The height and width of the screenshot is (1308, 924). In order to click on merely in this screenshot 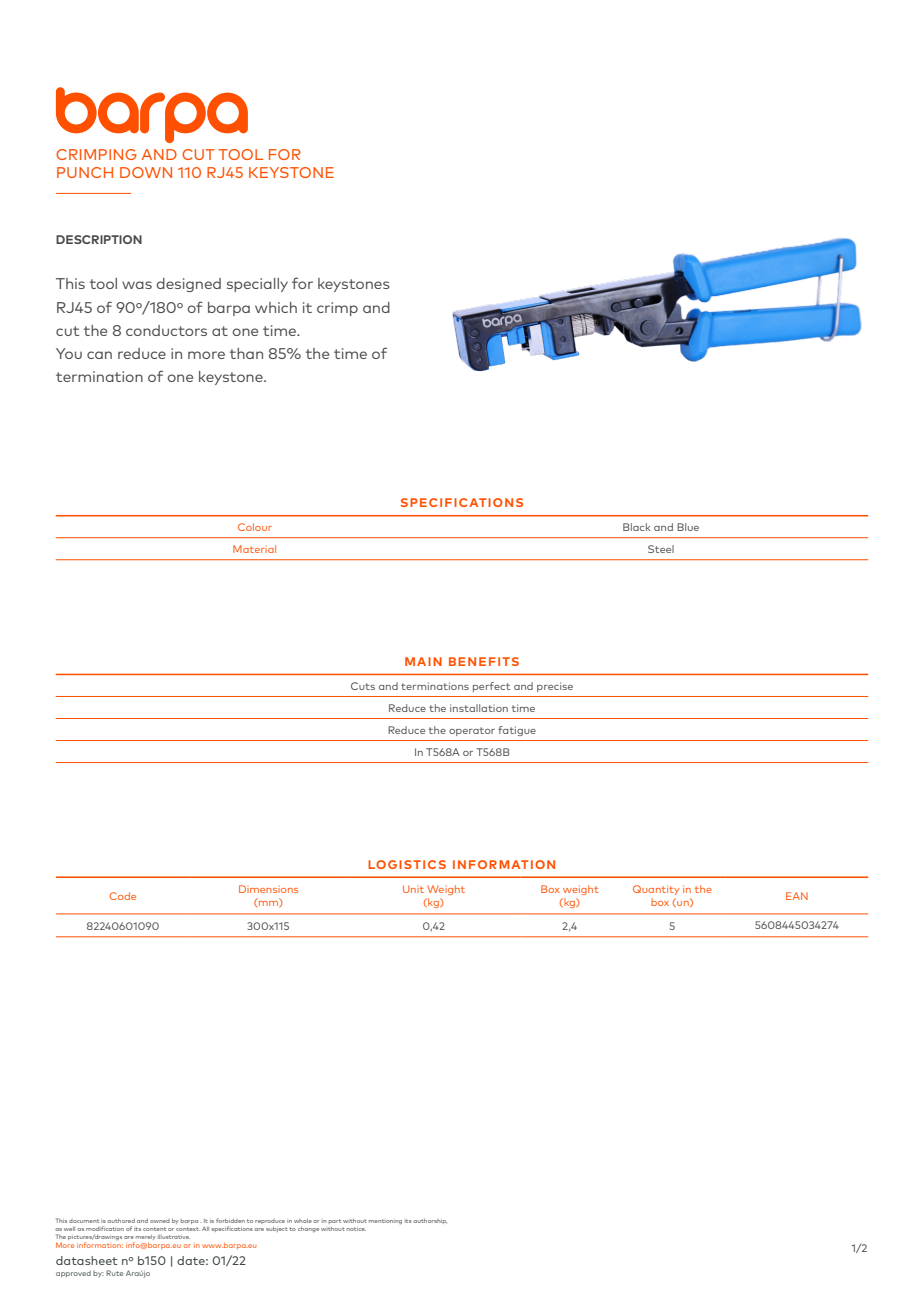, I will do `click(146, 1237)`.
